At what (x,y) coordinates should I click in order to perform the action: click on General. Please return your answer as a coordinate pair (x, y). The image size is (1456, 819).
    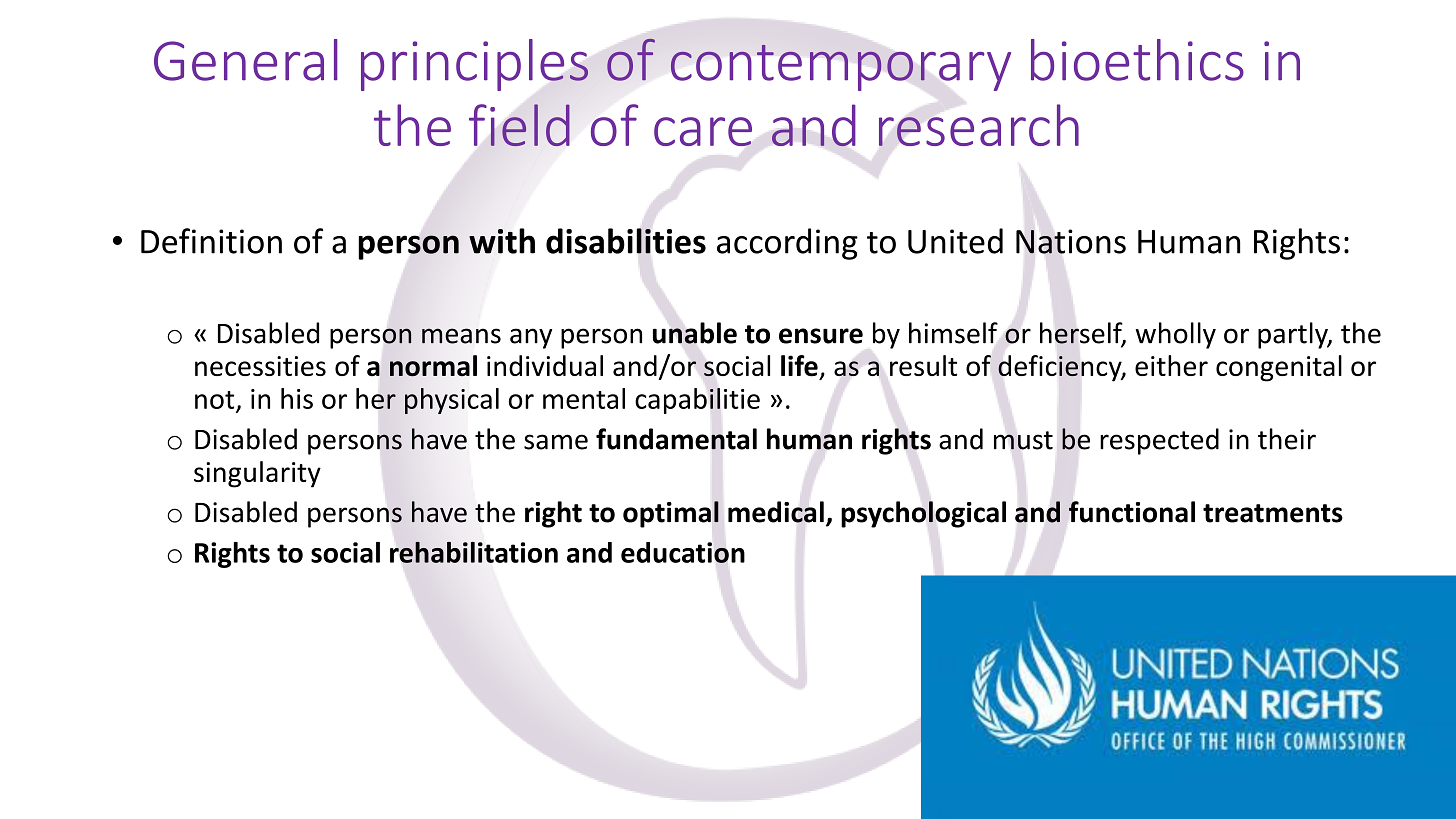
    Looking at the image, I should click on (246, 60).
